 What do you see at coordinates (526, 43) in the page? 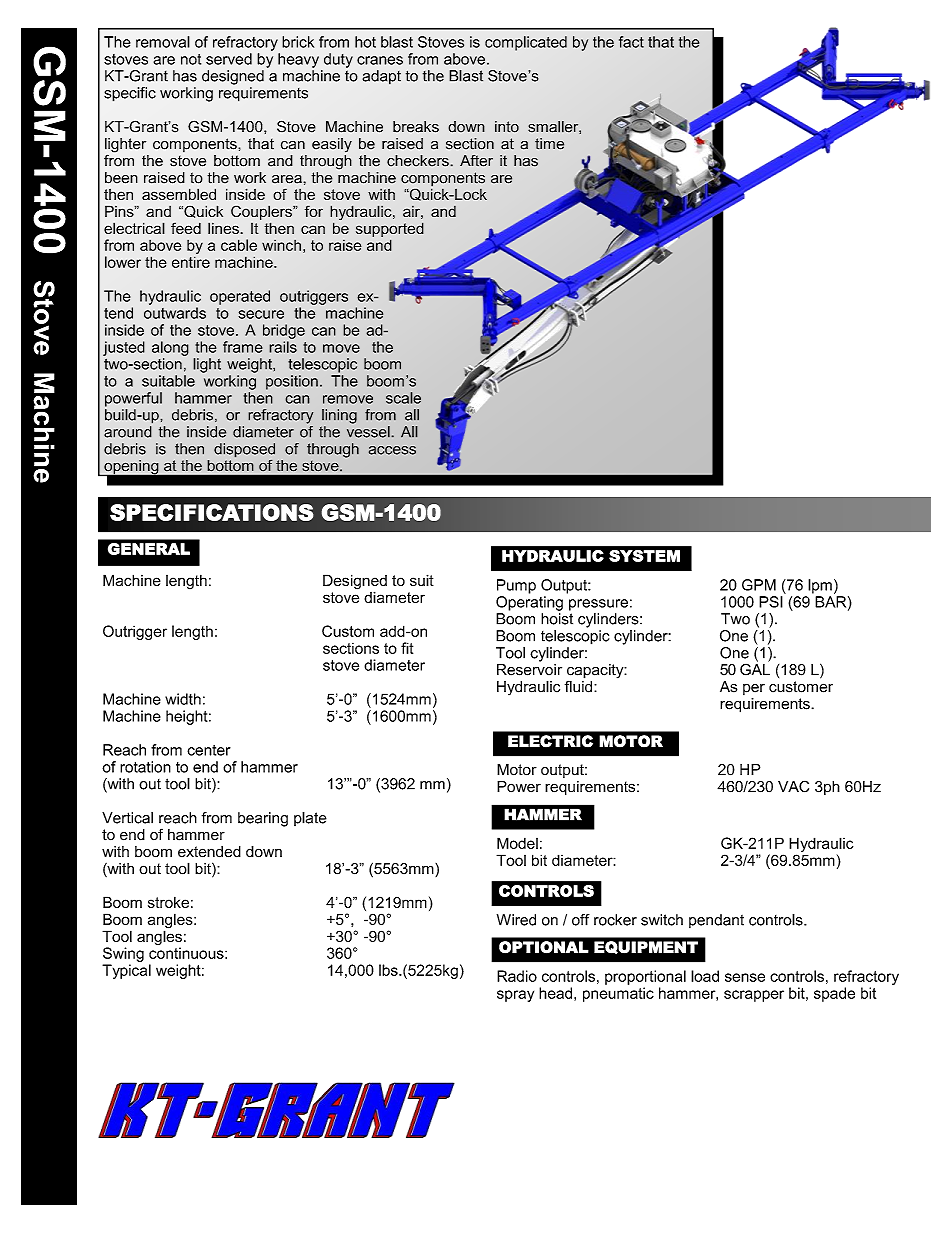
I see `complicated` at bounding box center [526, 43].
